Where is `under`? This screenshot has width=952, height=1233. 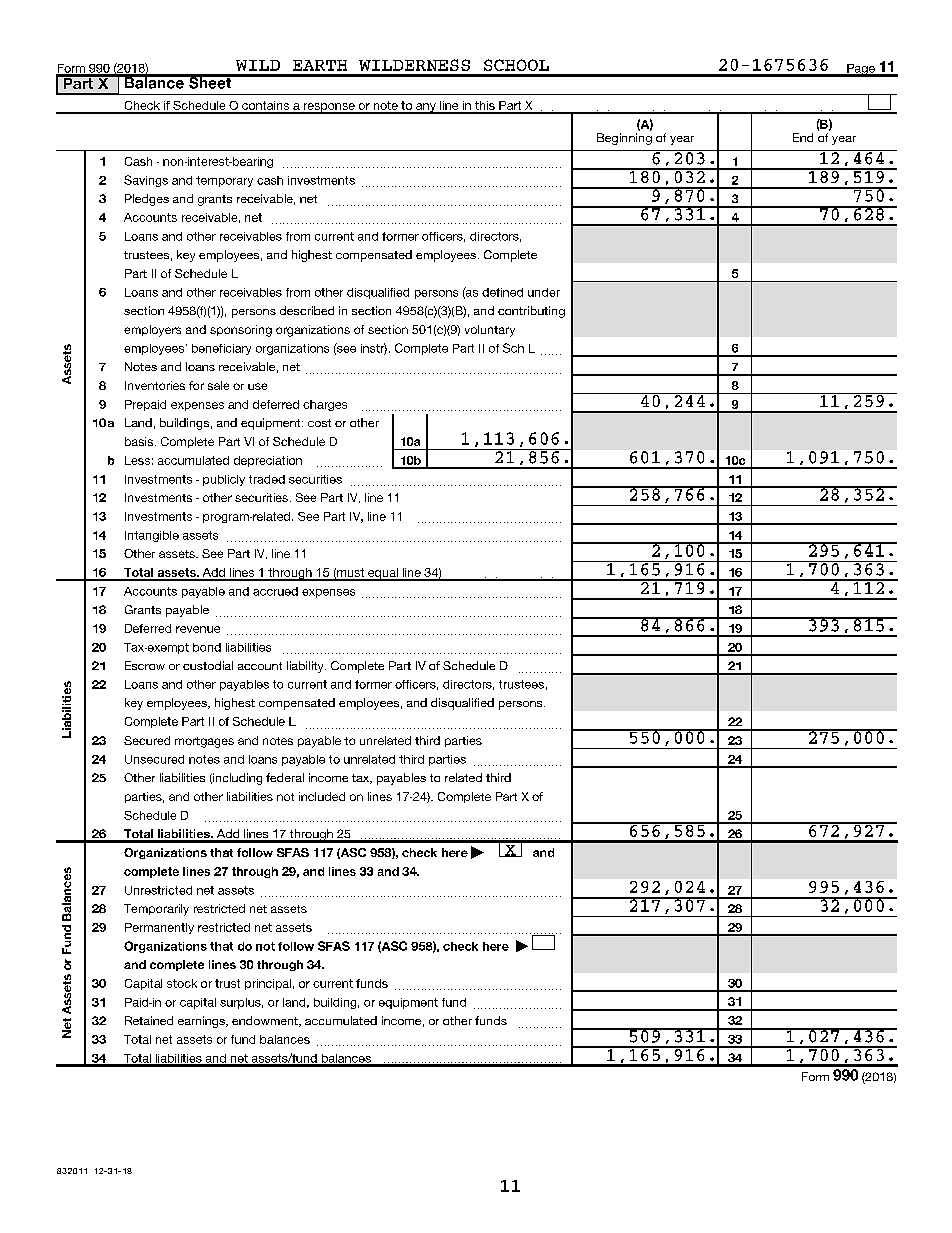 under is located at coordinates (544, 292).
